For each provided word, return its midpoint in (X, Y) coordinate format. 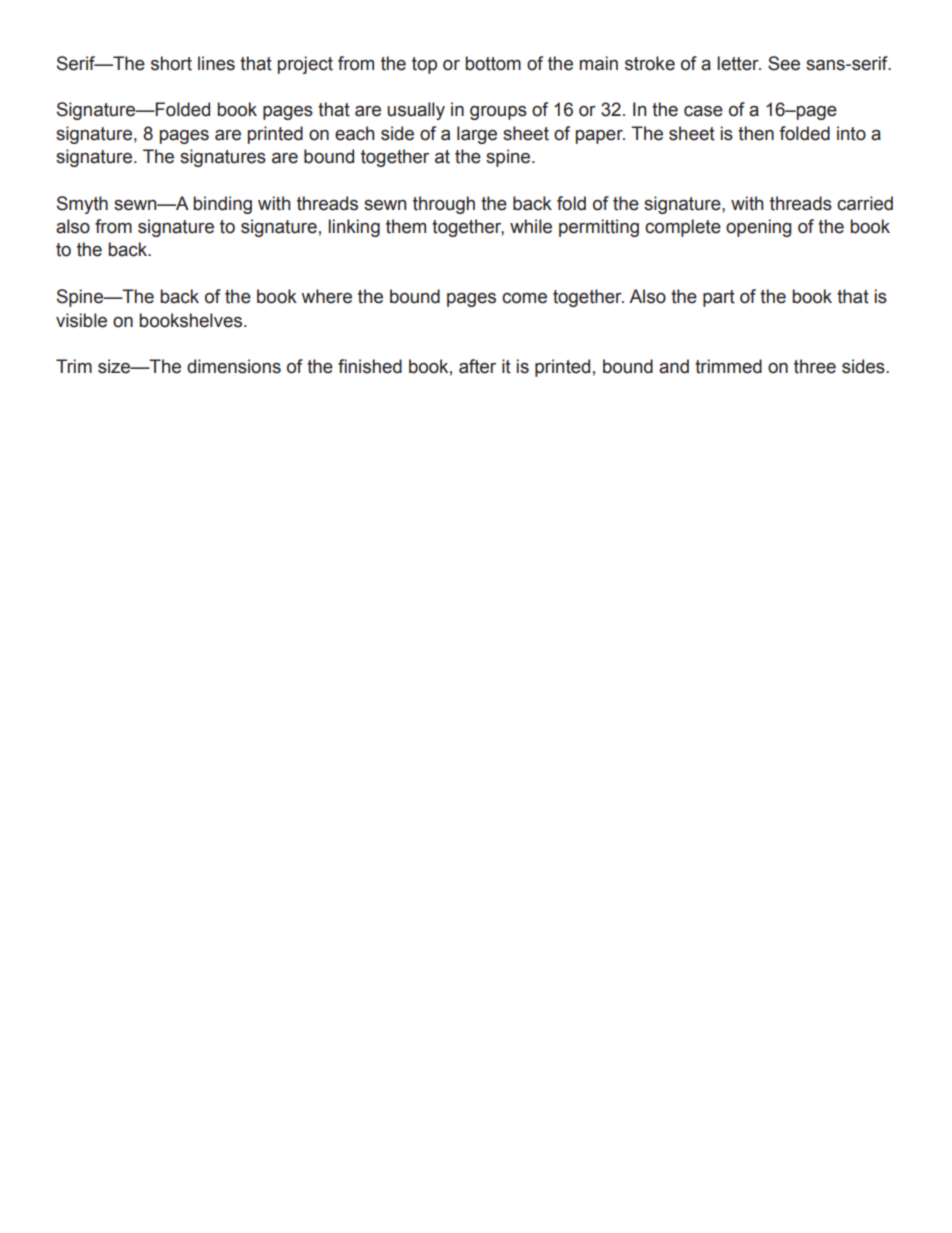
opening (759, 228)
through (444, 205)
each (354, 133)
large (477, 135)
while (531, 226)
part (719, 298)
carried (865, 203)
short (171, 63)
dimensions (234, 366)
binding (222, 205)
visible (81, 320)
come (524, 298)
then (756, 133)
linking (354, 228)
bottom (493, 63)
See (784, 63)
